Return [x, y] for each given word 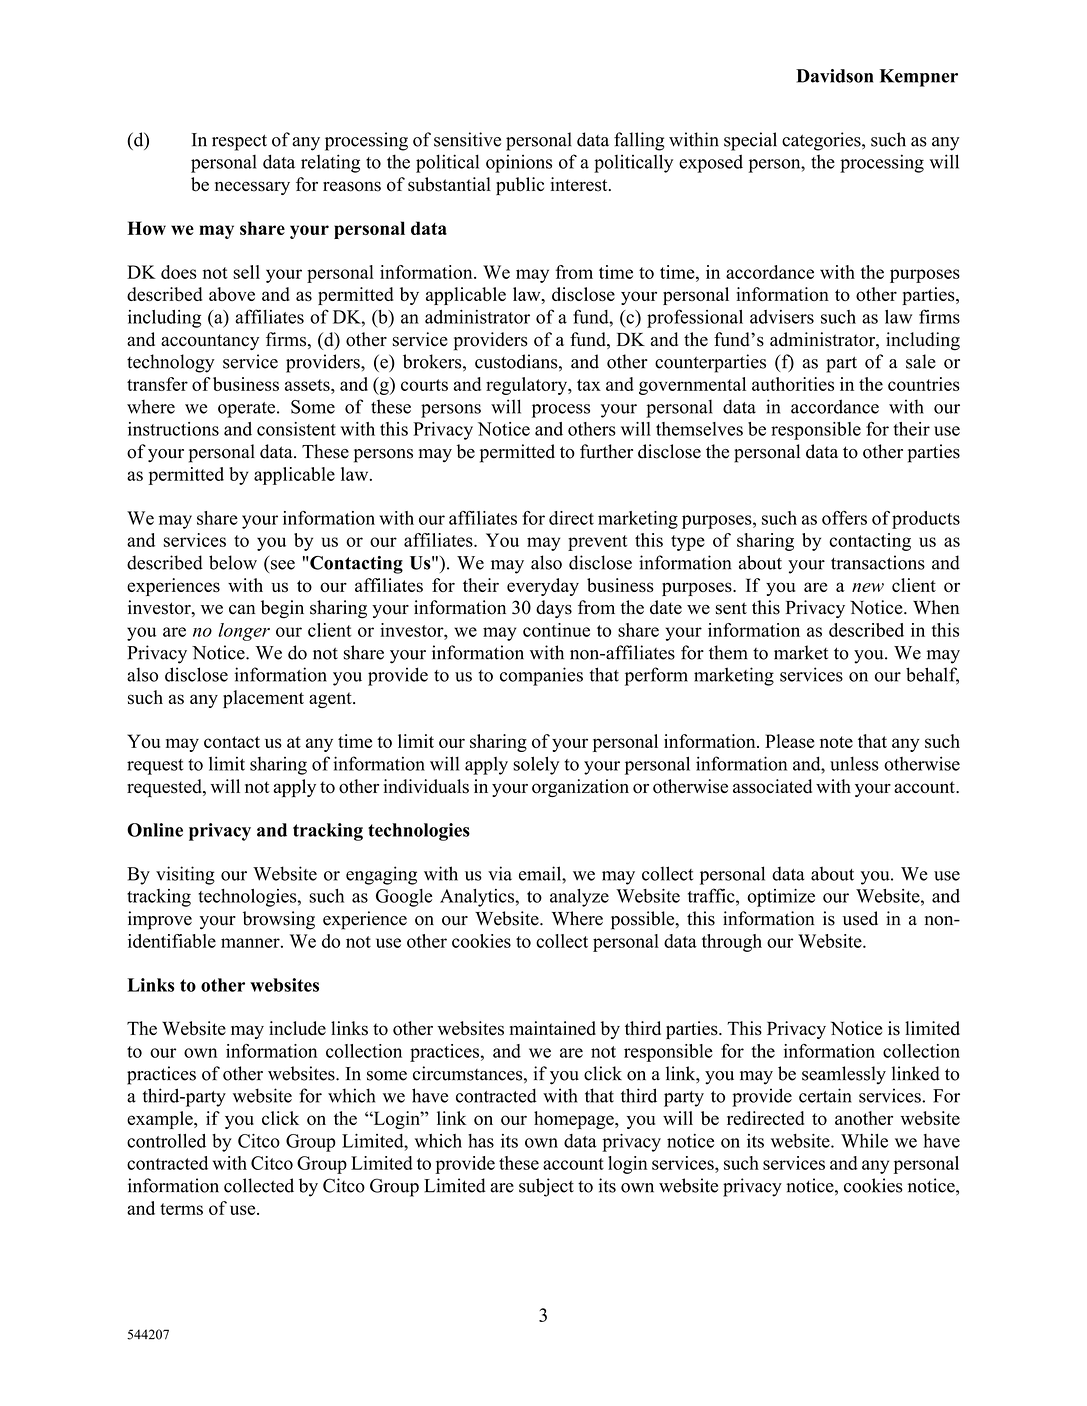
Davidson [834, 76]
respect [239, 142]
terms [181, 1209]
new [868, 587]
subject [546, 1187]
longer [244, 632]
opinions [519, 164]
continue [556, 630]
